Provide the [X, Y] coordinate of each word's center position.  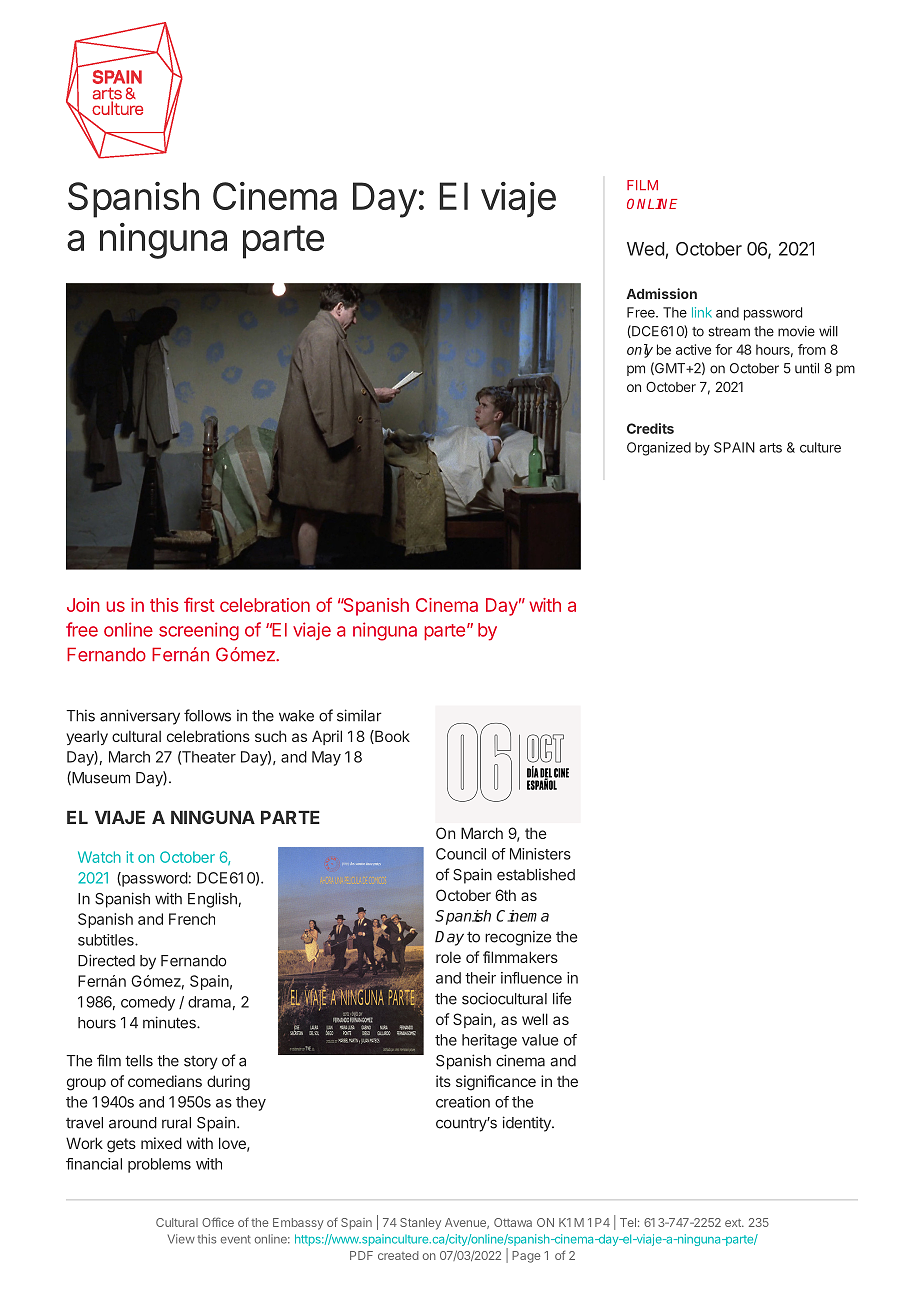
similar [359, 715]
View [181, 1239]
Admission [661, 293]
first [199, 604]
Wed [645, 249]
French [192, 919]
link [702, 312]
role [448, 957]
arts [770, 448]
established [536, 874]
